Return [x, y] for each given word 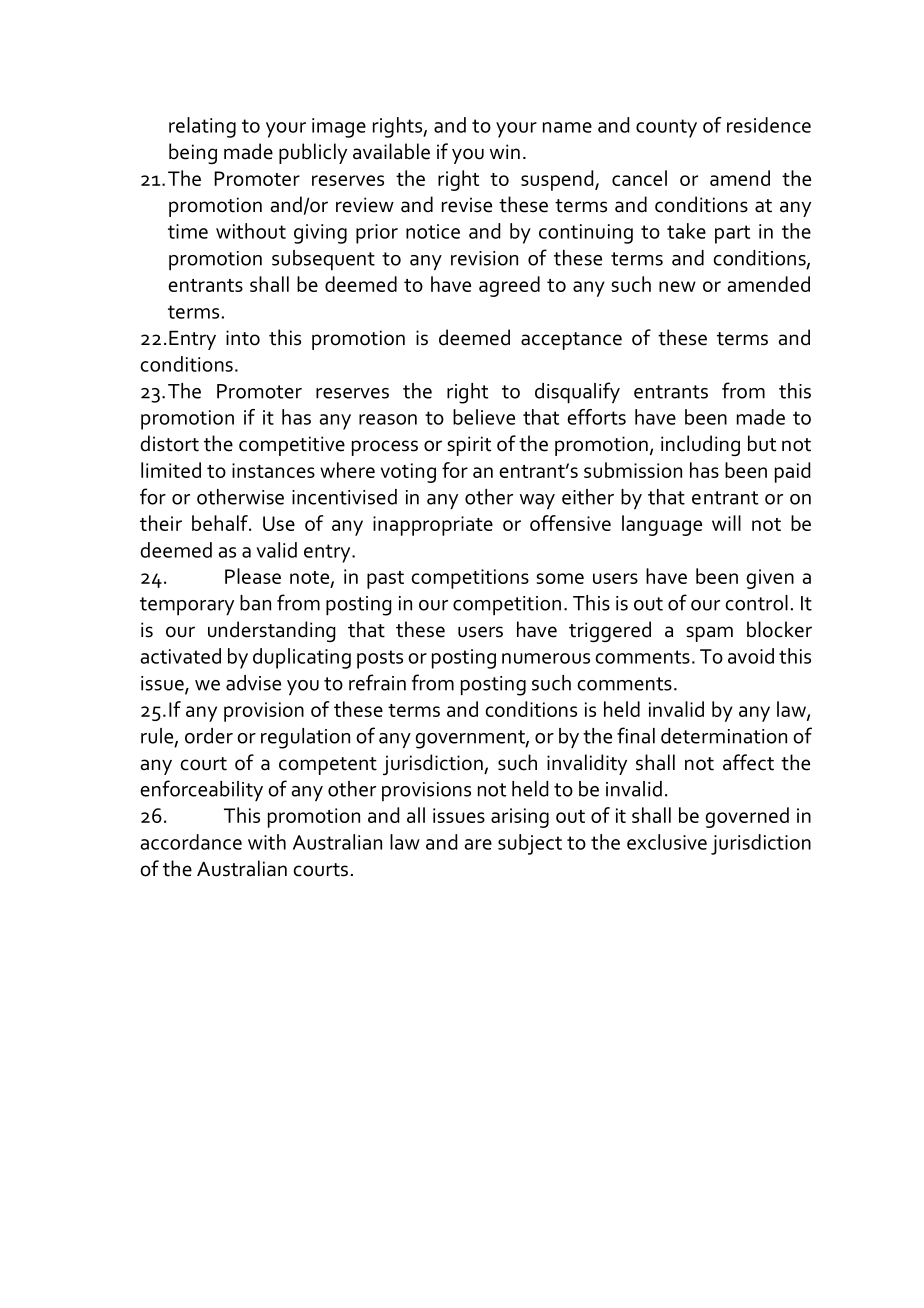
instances [273, 470]
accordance [191, 842]
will [726, 523]
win [505, 151]
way [537, 501]
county [666, 128]
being [193, 153]
